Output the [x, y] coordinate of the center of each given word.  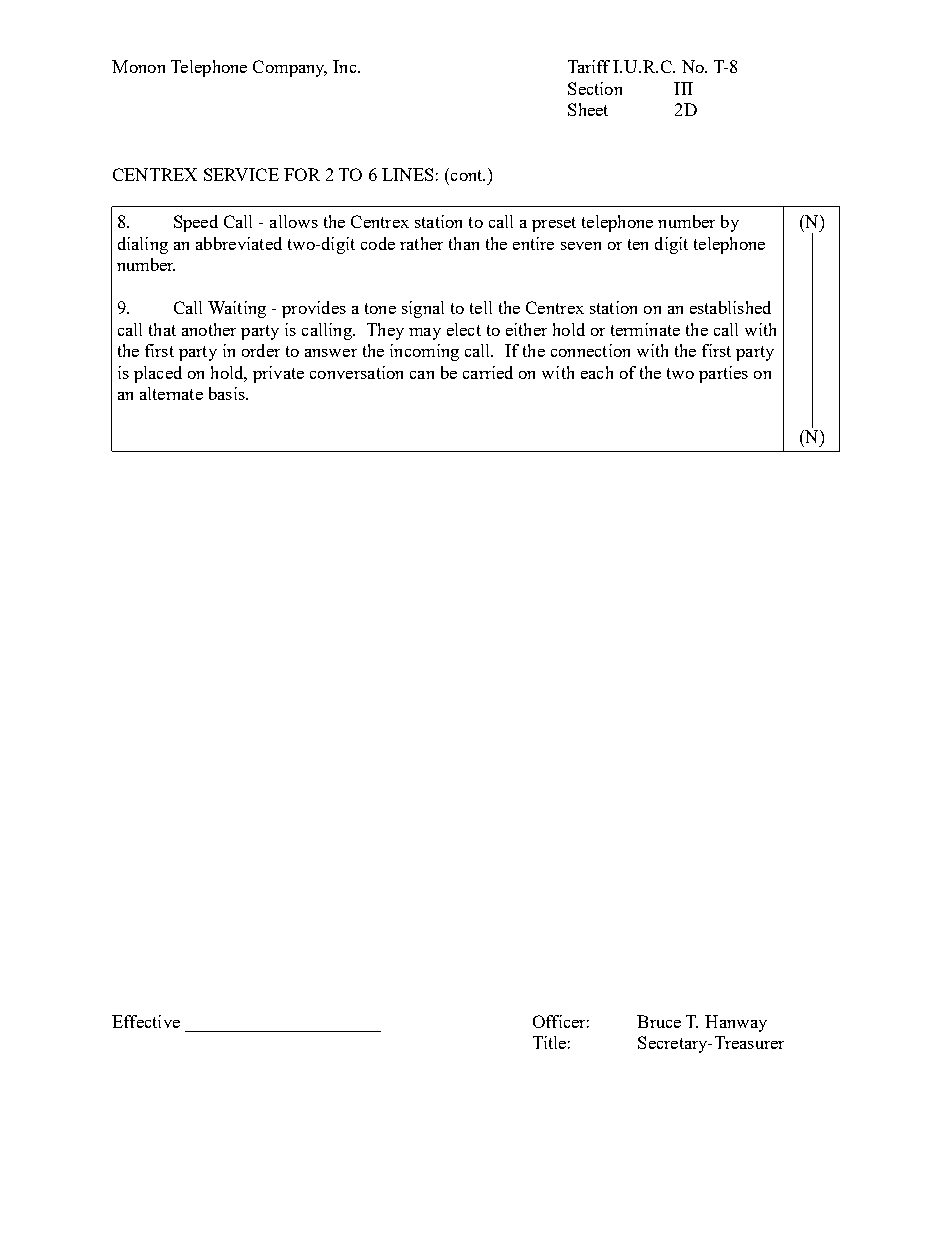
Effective [146, 1021]
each [597, 372]
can [422, 375]
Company [290, 68]
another [209, 329]
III [683, 88]
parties [723, 374]
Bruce [659, 1021]
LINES [407, 174]
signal [423, 309]
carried [488, 372]
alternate [171, 393]
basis [228, 393]
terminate [645, 329]
